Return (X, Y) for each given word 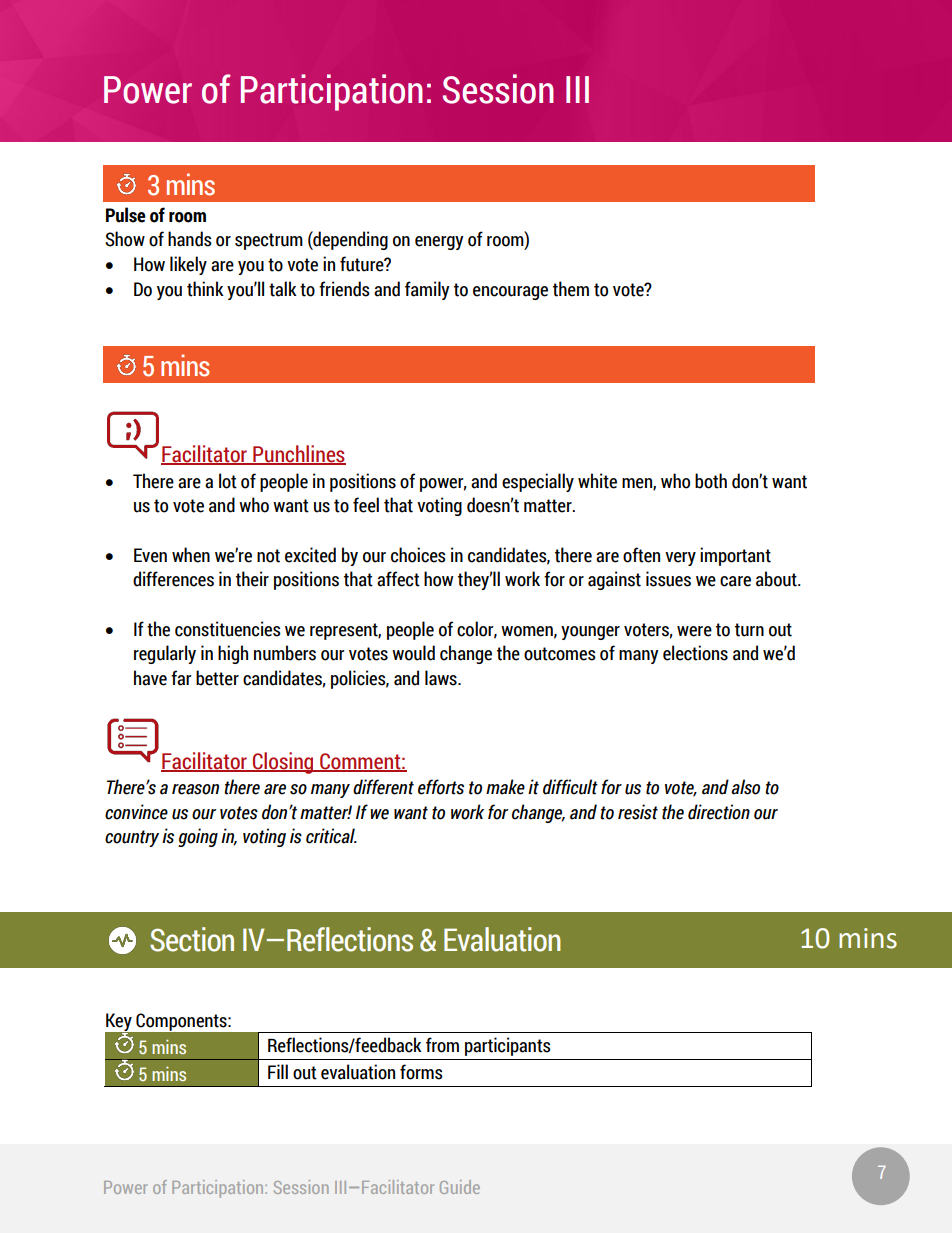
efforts (441, 787)
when (191, 555)
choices (418, 555)
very (680, 559)
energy (439, 243)
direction (719, 812)
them (571, 289)
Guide (460, 1187)
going (198, 837)
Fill (278, 1071)
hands (190, 239)
